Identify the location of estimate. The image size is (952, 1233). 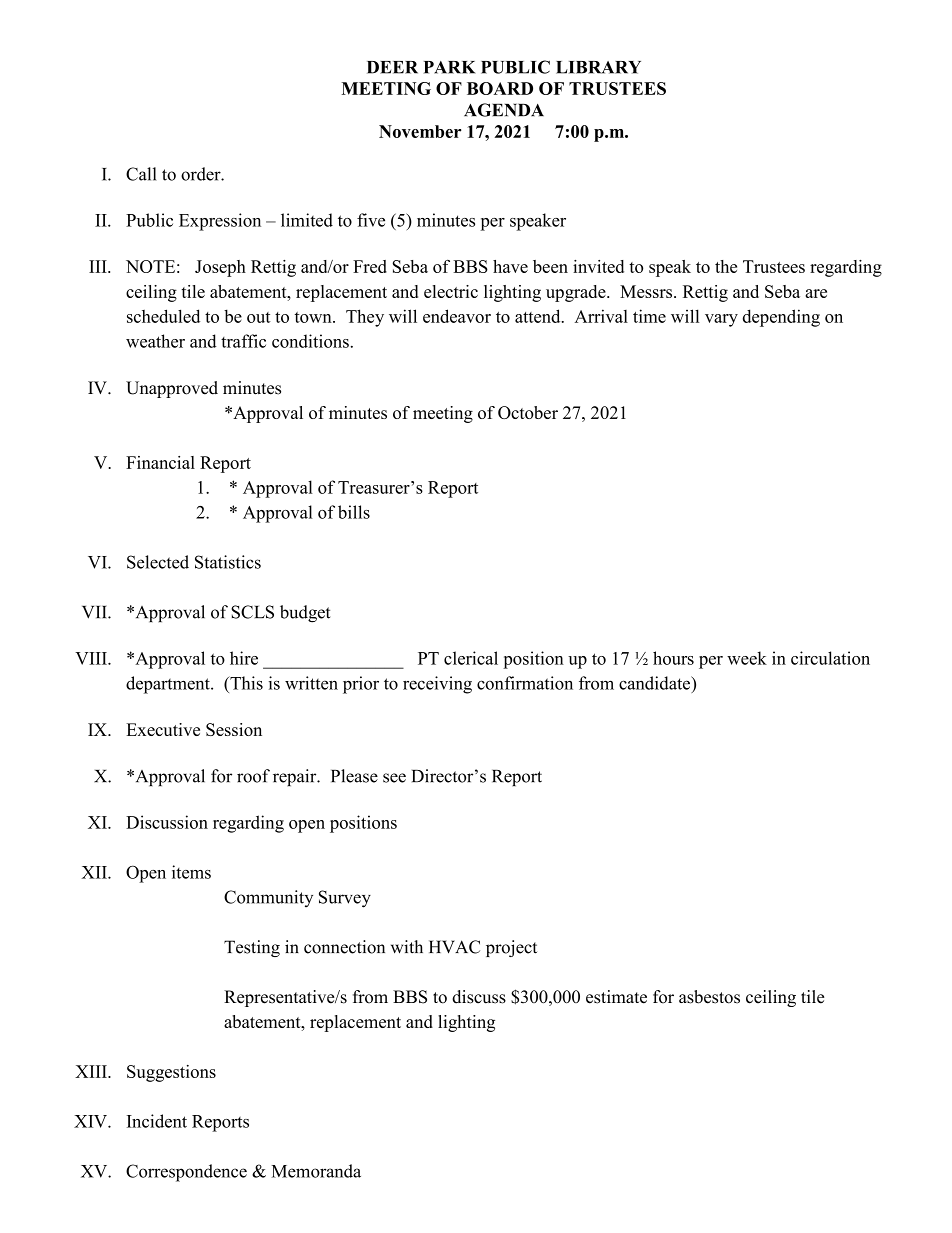
(616, 997).
